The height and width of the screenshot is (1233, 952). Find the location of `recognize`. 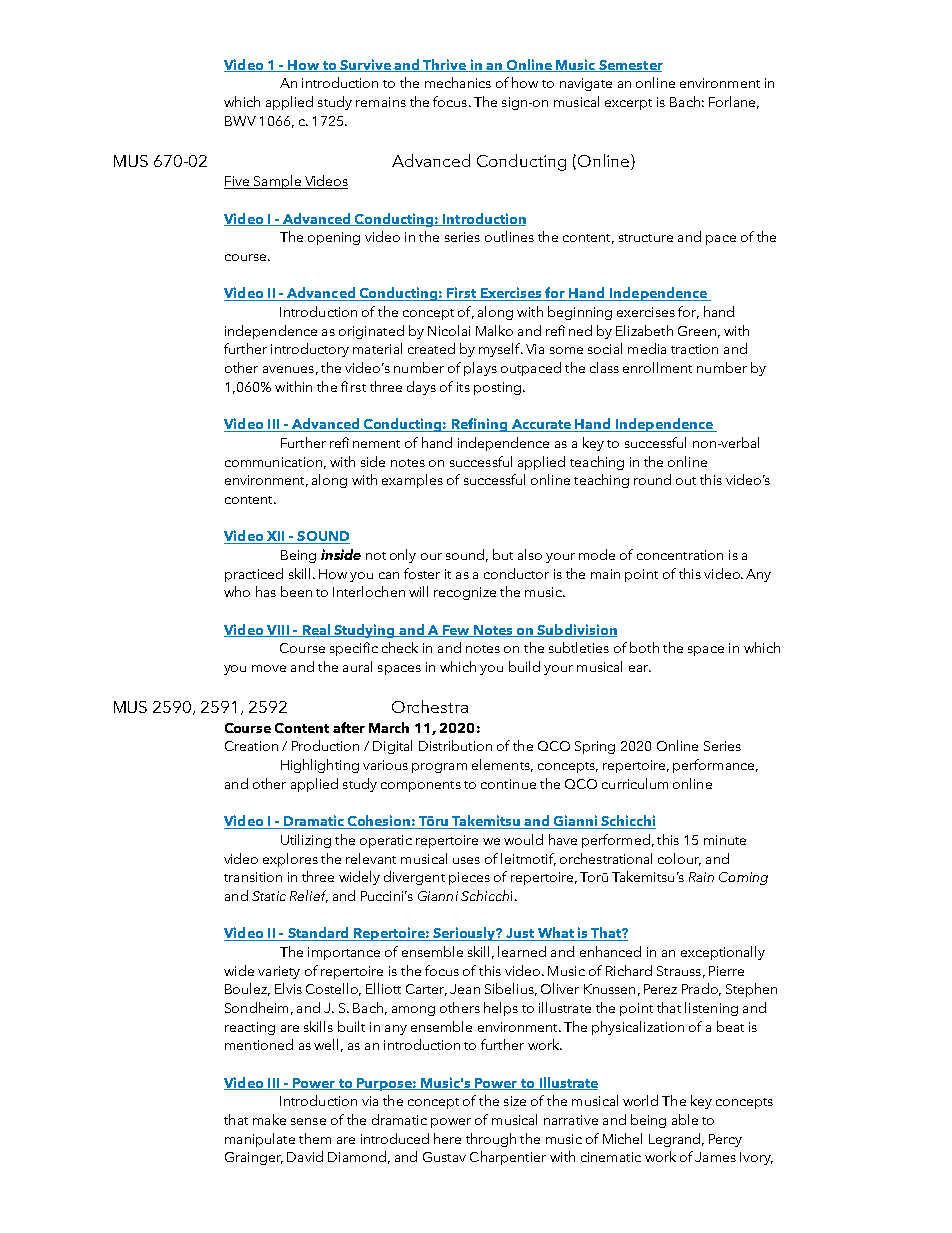

recognize is located at coordinates (465, 593).
